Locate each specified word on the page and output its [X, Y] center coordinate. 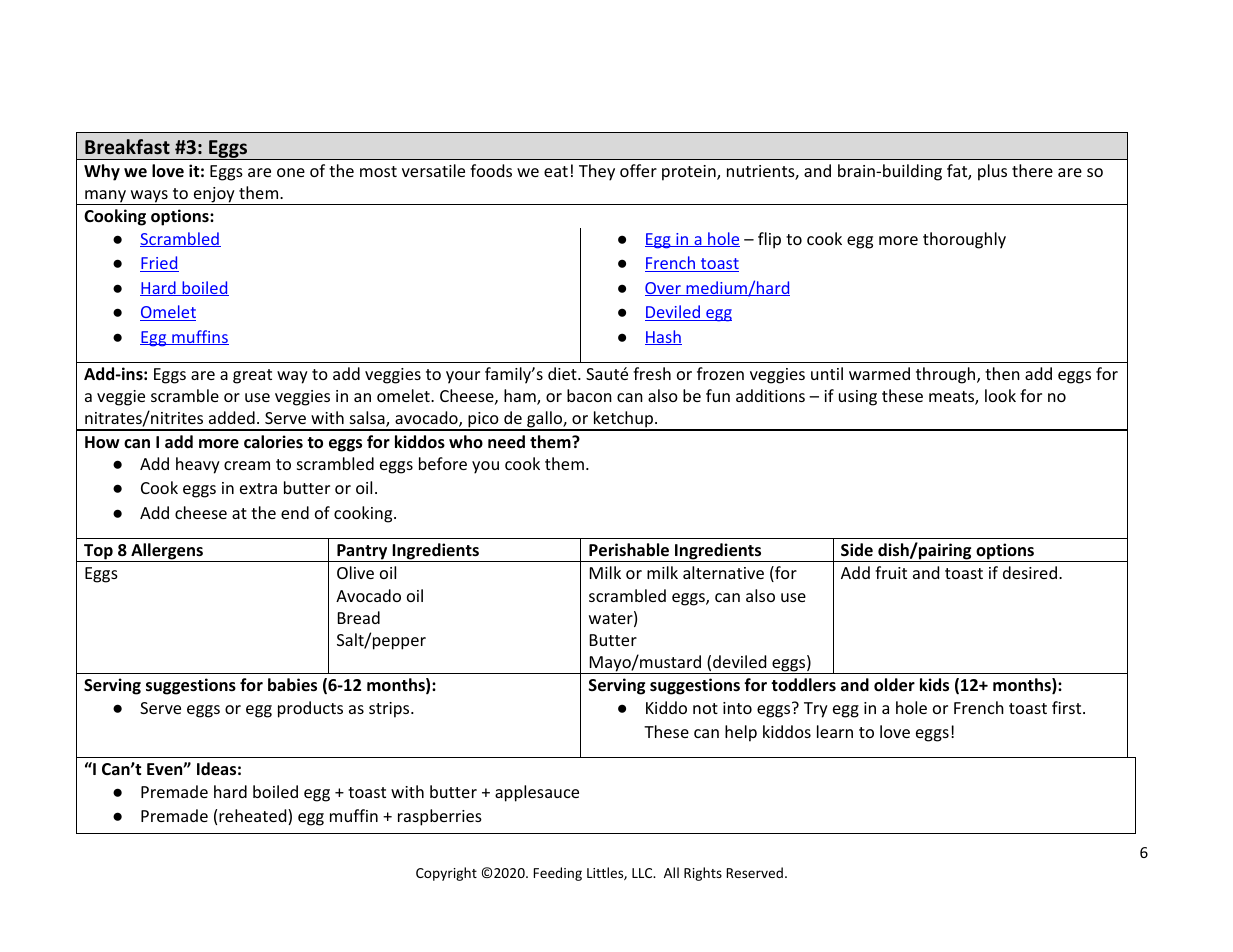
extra [258, 488]
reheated [254, 817]
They [597, 172]
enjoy [214, 196]
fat [958, 172]
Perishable [629, 550]
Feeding [558, 874]
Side [857, 549]
